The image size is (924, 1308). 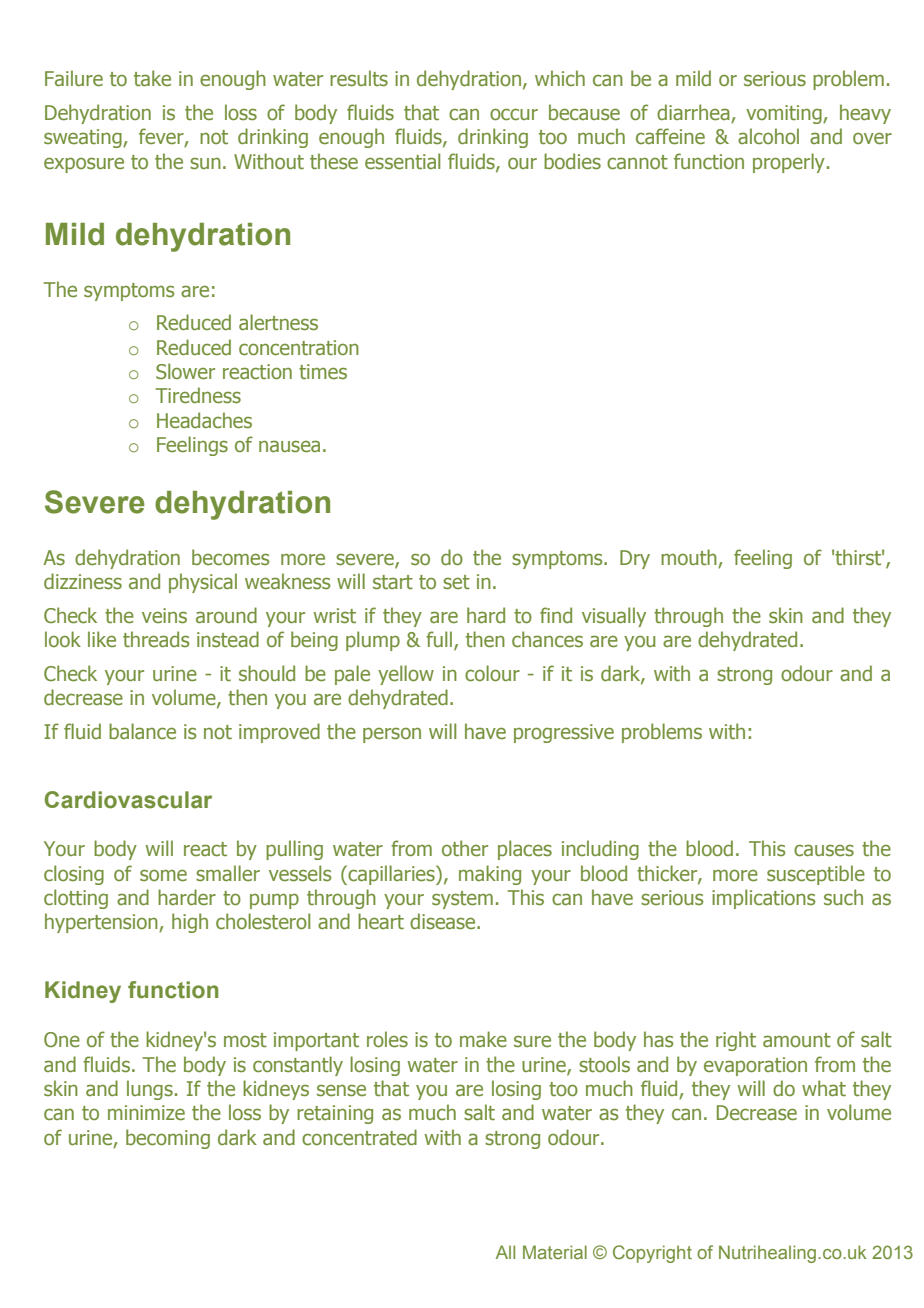 I want to click on visually, so click(x=614, y=617).
